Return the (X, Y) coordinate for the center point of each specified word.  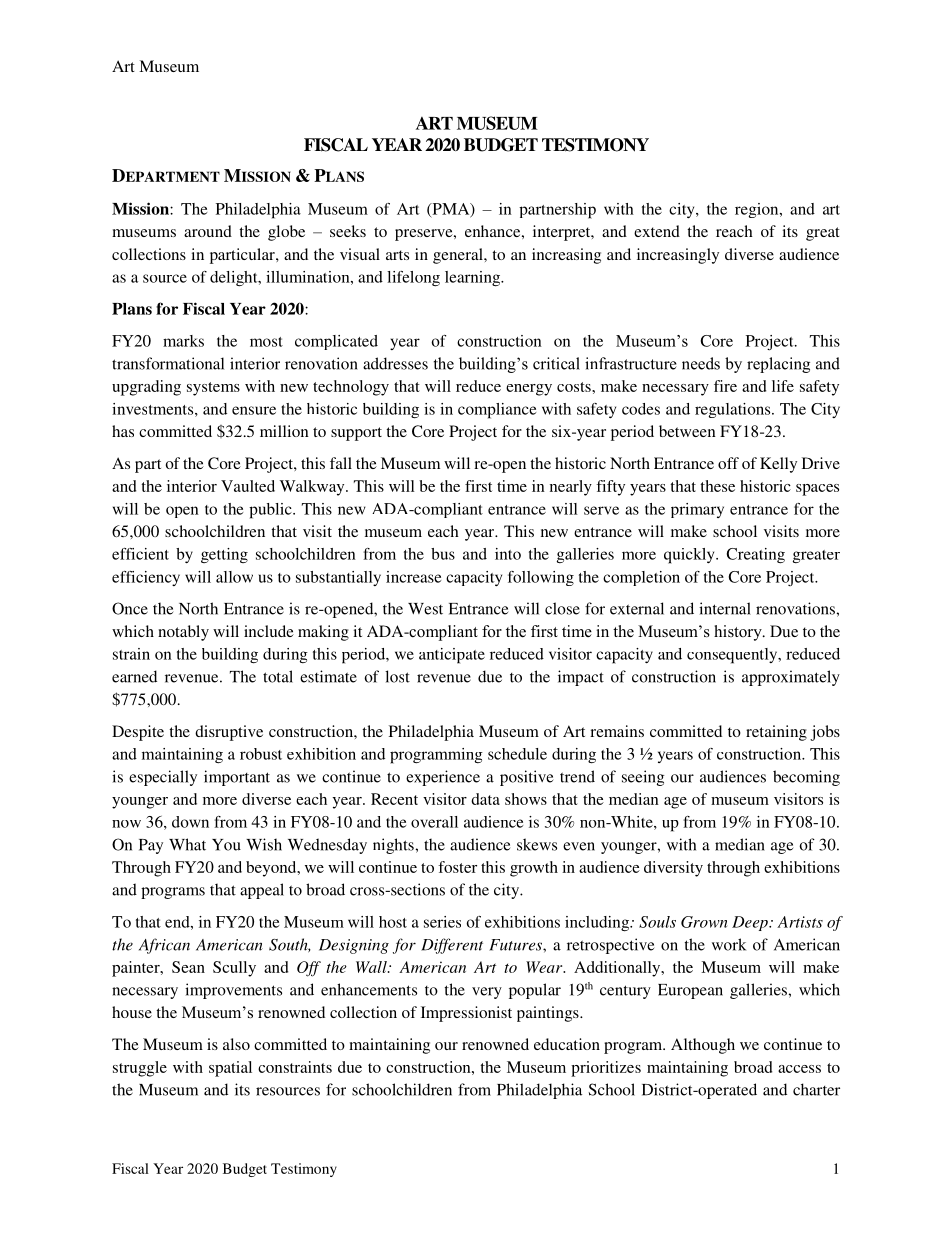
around (208, 231)
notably (183, 633)
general (459, 256)
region (758, 210)
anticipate (452, 656)
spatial (230, 1069)
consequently (733, 656)
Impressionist (466, 1014)
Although (703, 1046)
